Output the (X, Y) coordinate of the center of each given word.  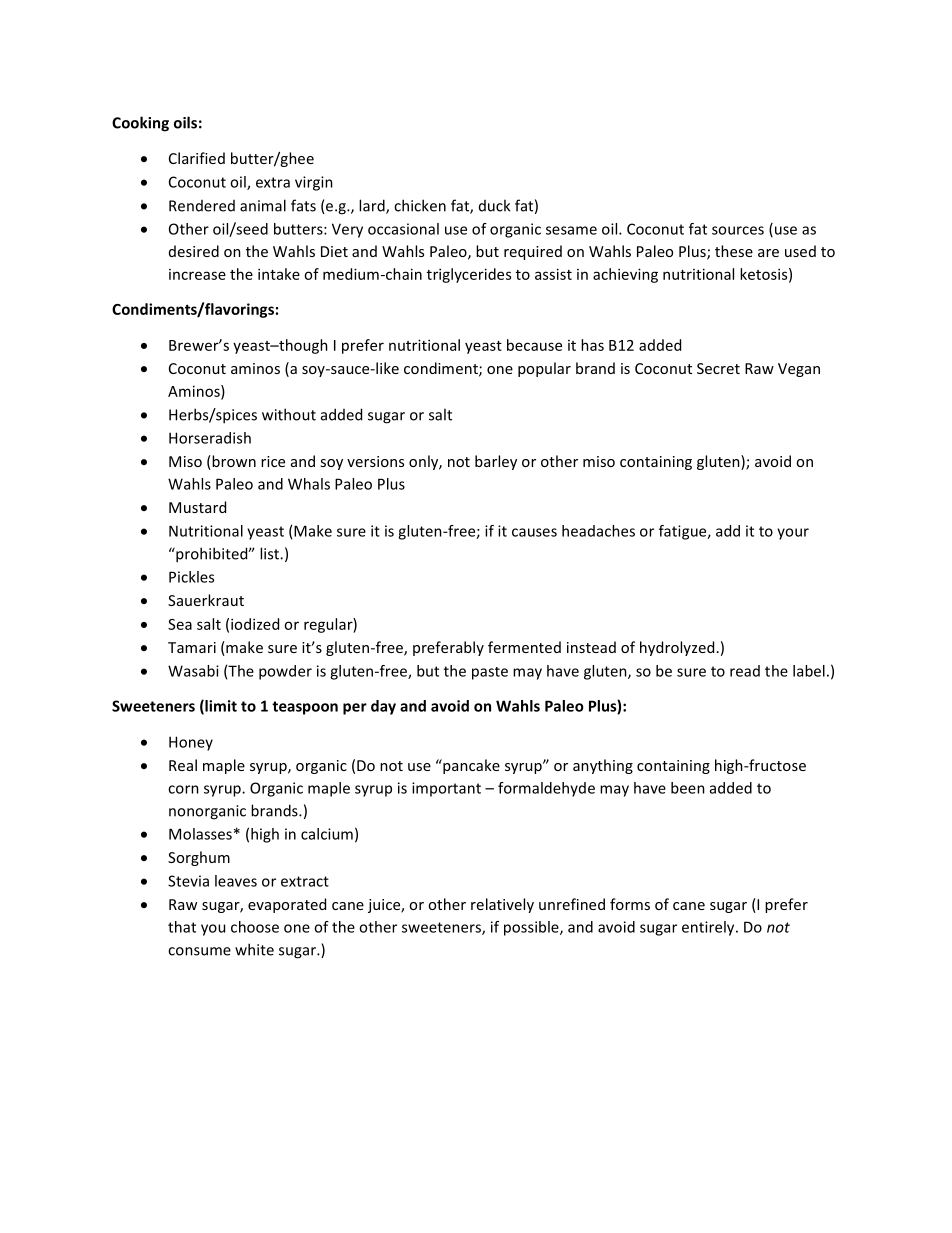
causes (534, 532)
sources (738, 230)
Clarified (197, 158)
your (793, 534)
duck (494, 205)
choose (255, 927)
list (270, 553)
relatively (502, 905)
